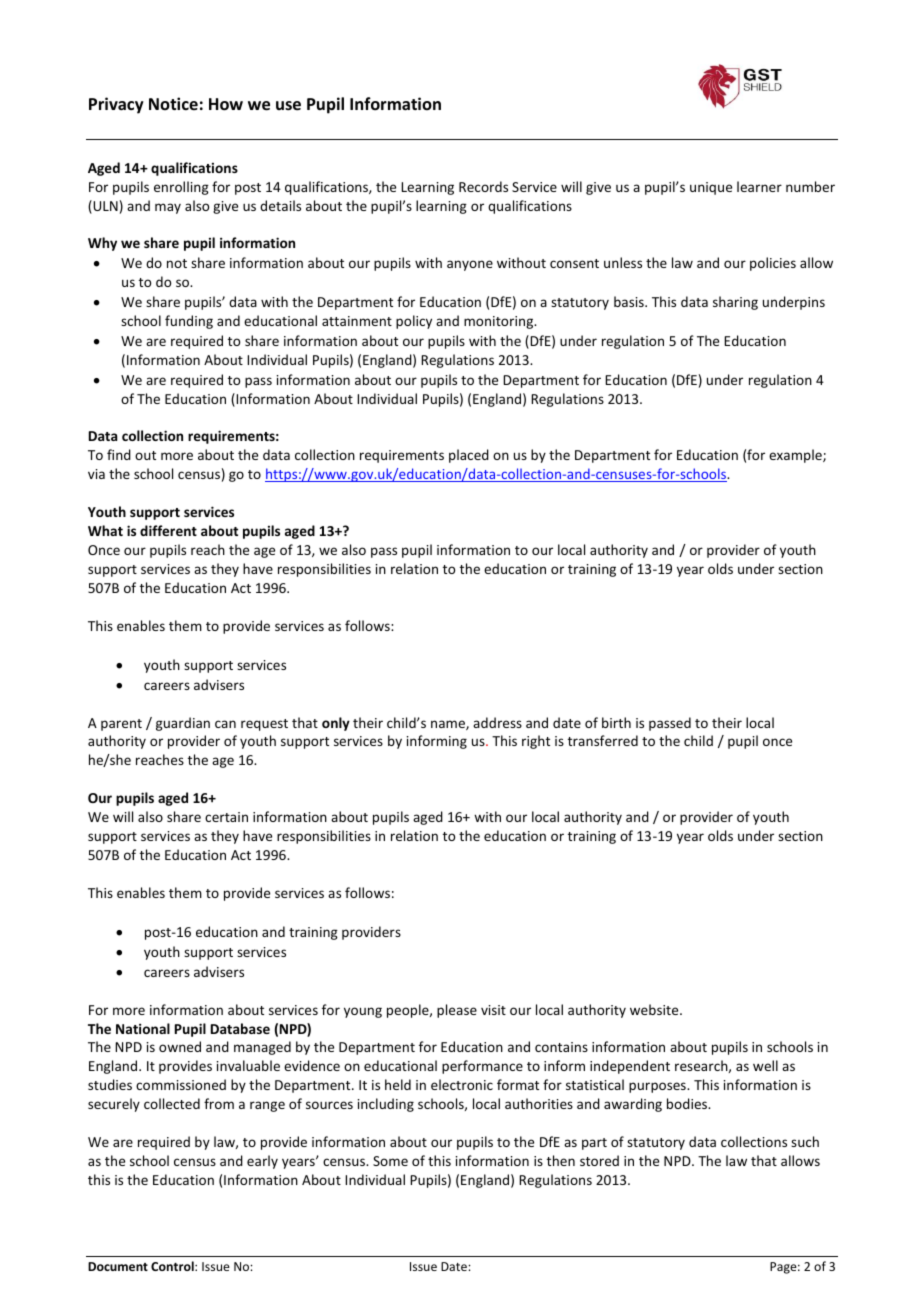 The image size is (924, 1308). What do you see at coordinates (616, 722) in the page?
I see `birth` at bounding box center [616, 722].
